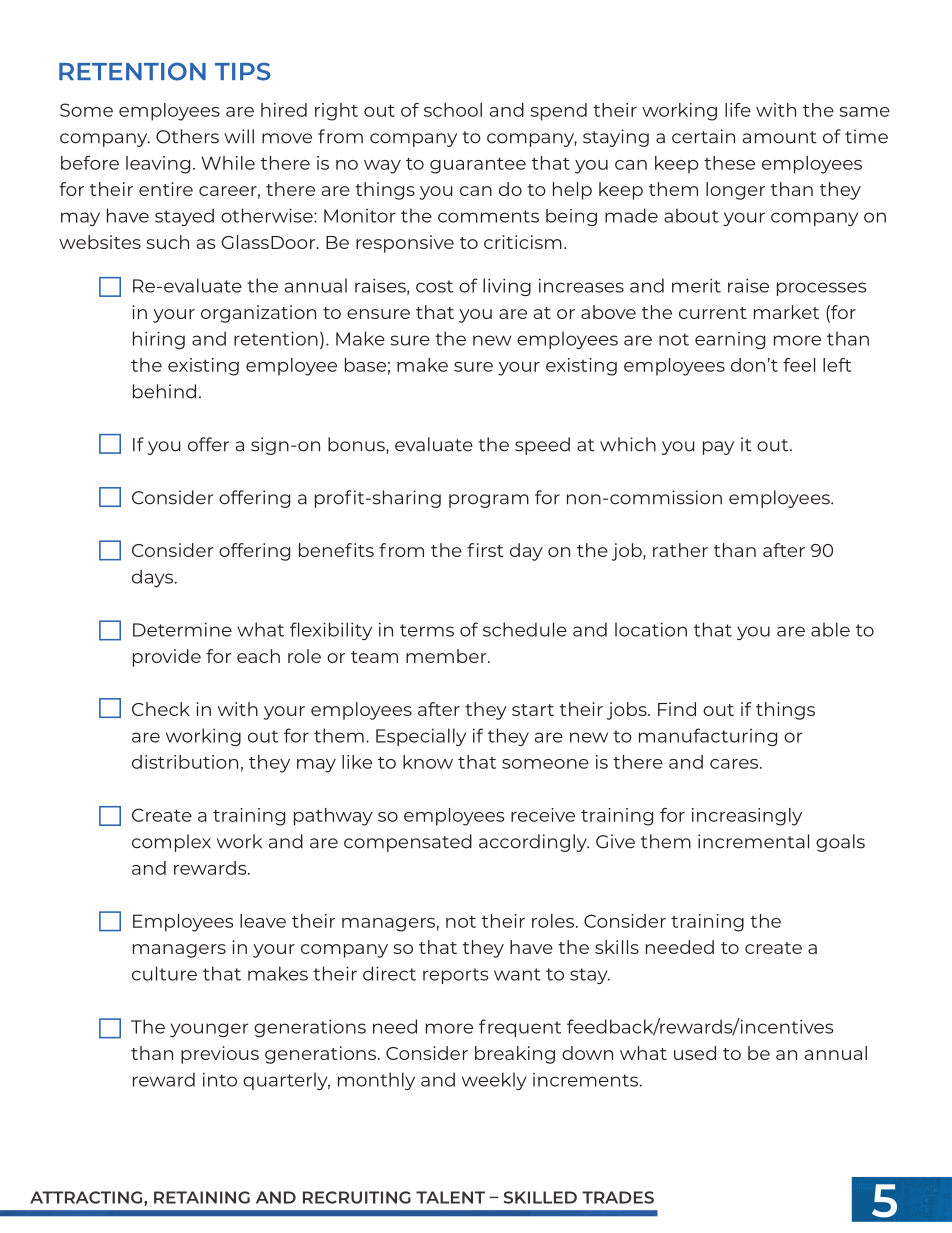 The width and height of the image is (952, 1233). What do you see at coordinates (507, 287) in the image?
I see `living` at bounding box center [507, 287].
